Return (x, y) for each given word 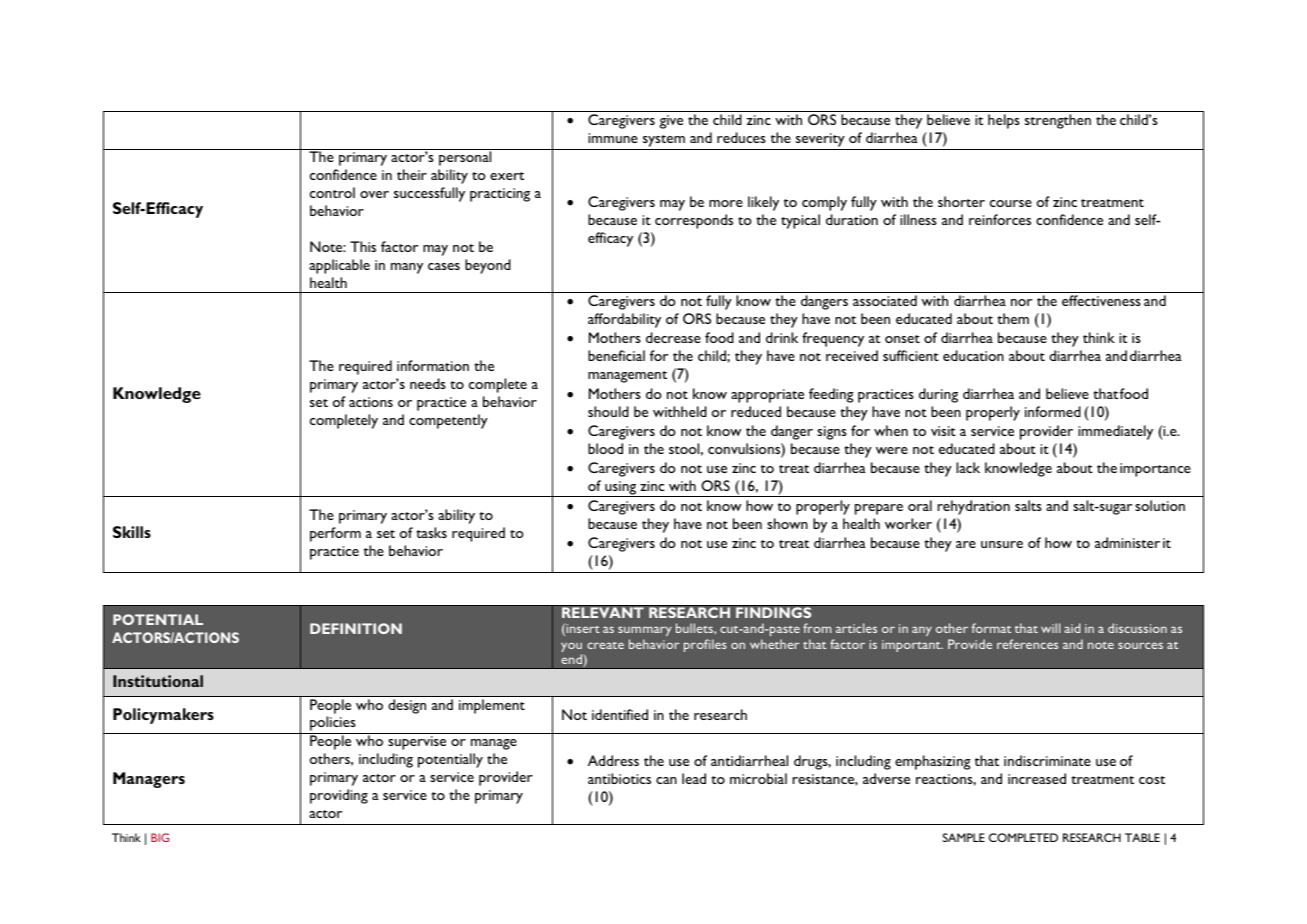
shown (787, 523)
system (664, 141)
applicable (339, 266)
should (608, 411)
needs (428, 383)
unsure (1002, 544)
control (332, 192)
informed (1053, 411)
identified (620, 714)
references (1027, 644)
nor (1021, 302)
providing (339, 796)
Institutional (158, 681)
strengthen (1058, 121)
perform (335, 534)
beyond (488, 266)
